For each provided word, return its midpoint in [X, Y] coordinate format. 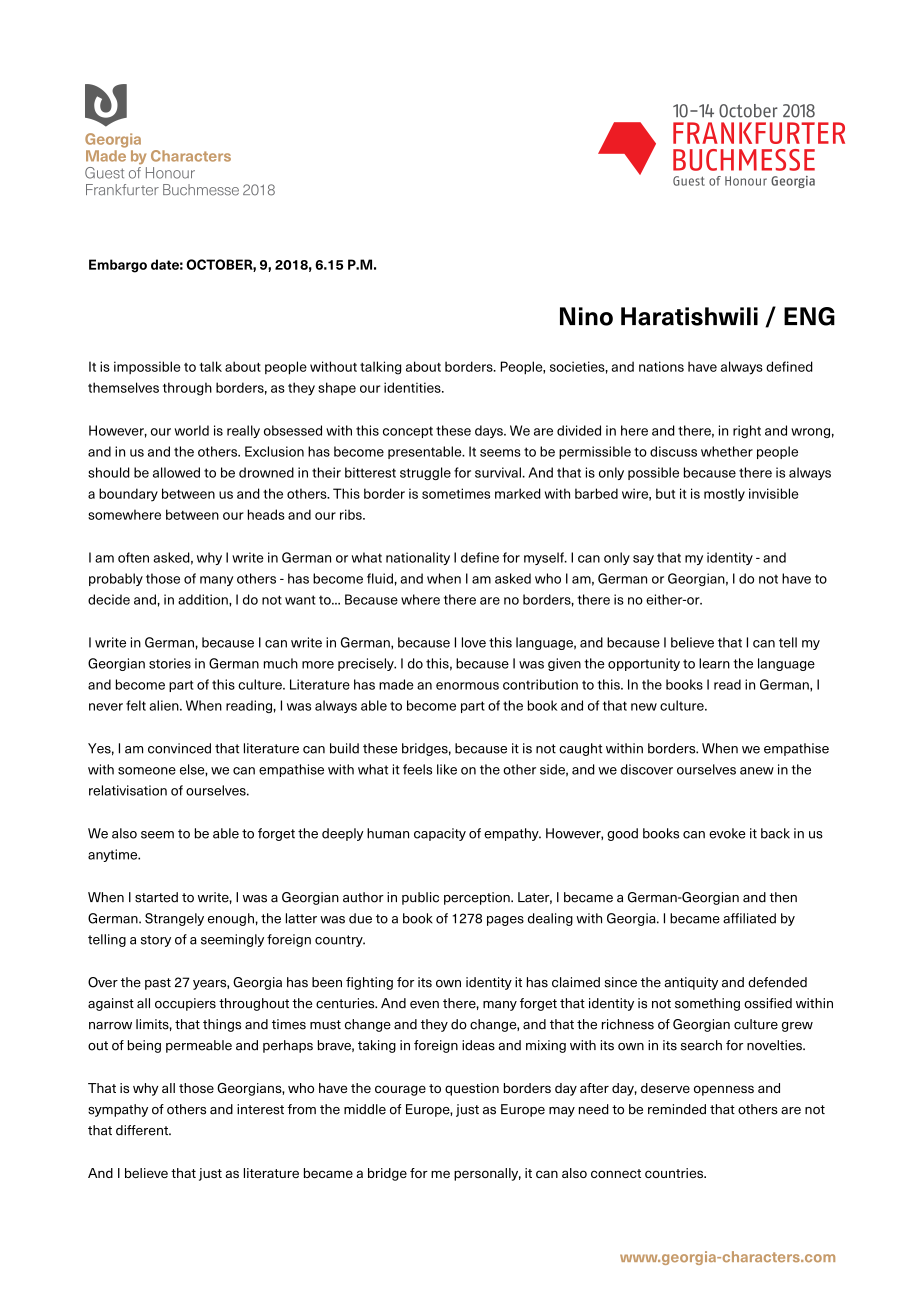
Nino [586, 316]
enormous [467, 686]
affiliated [749, 918]
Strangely [174, 919]
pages [505, 921]
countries [675, 1173]
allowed [176, 472]
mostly [724, 495]
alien [165, 705]
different [143, 1130]
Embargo [118, 266]
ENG [809, 316]
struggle [425, 473]
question [472, 1089]
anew [757, 771]
